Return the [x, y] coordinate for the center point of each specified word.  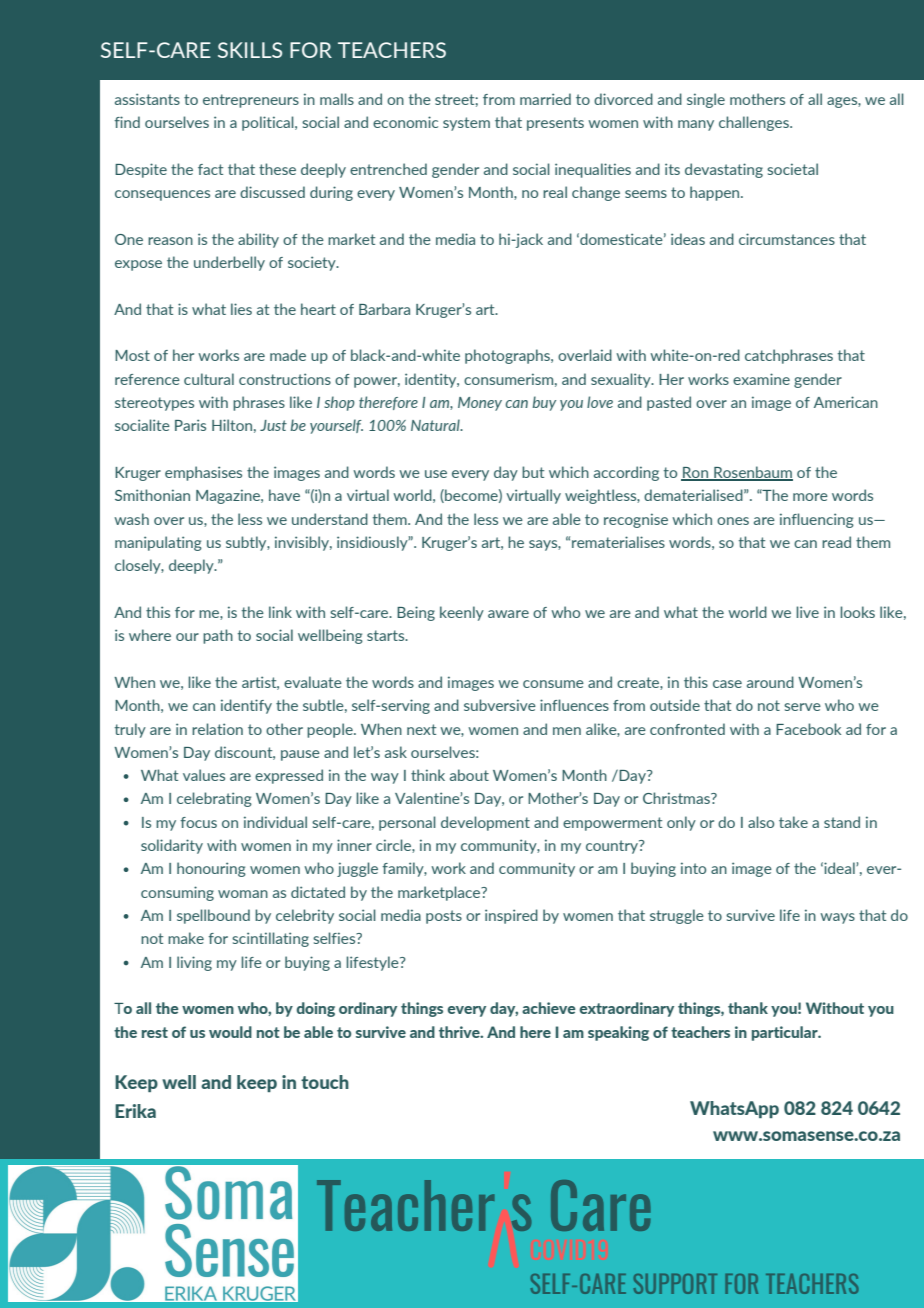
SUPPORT [675, 1284]
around [770, 682]
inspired [511, 916]
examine [761, 379]
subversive [500, 705]
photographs [508, 356]
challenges [755, 123]
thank [748, 1008]
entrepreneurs [251, 101]
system [466, 124]
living [194, 963]
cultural [209, 379]
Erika [135, 1111]
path [218, 636]
